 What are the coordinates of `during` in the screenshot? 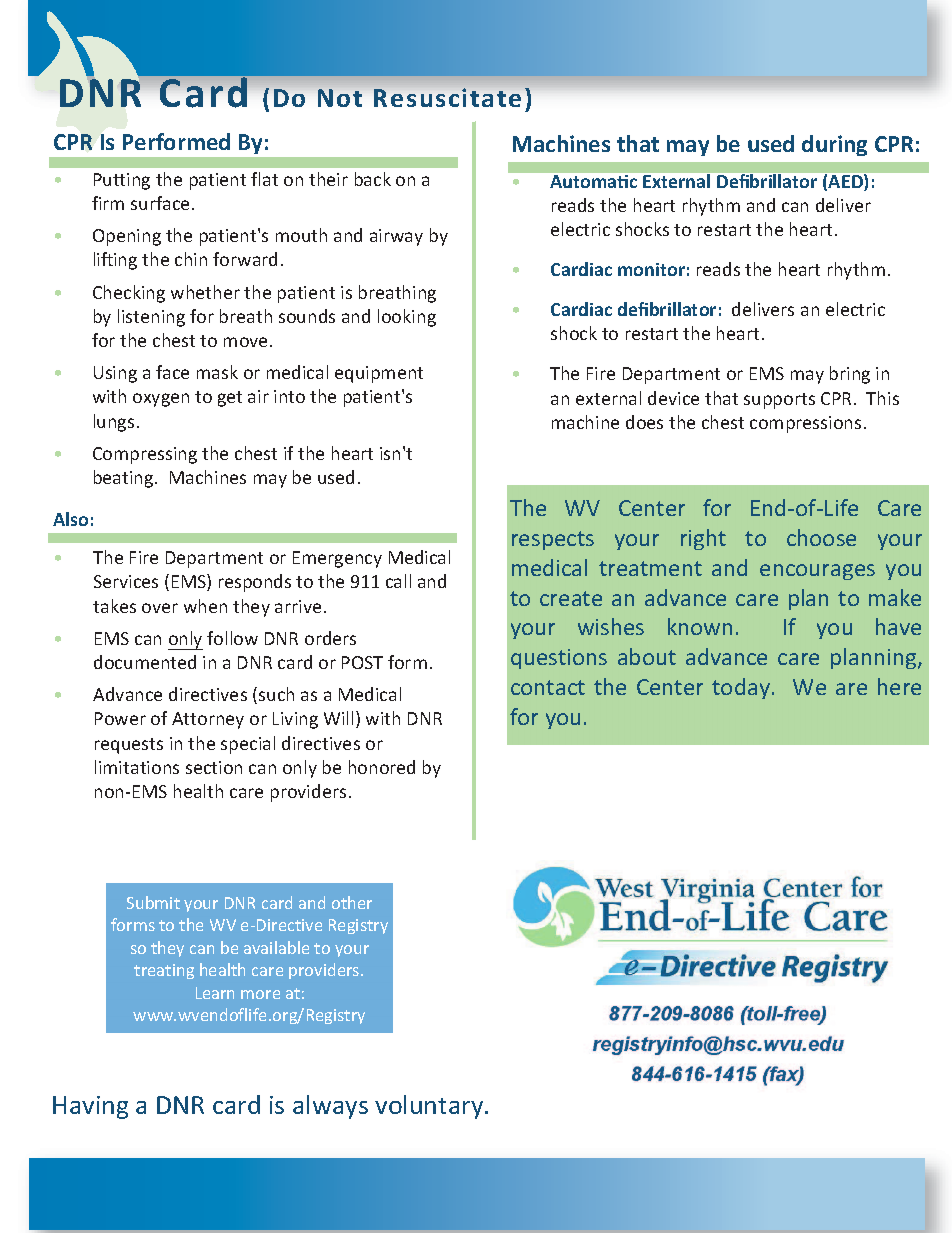 It's located at (834, 145).
